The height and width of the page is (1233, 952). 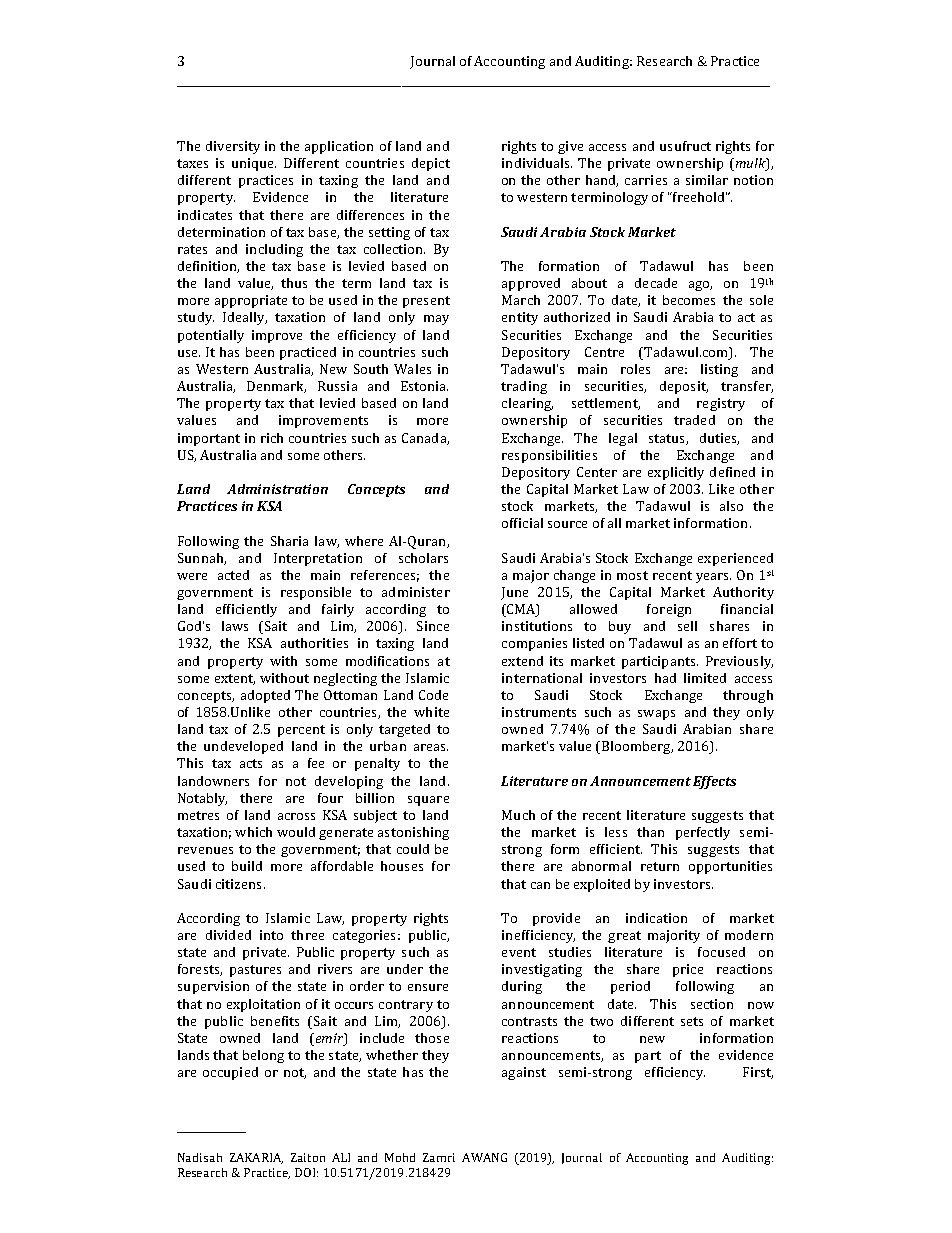 What do you see at coordinates (707, 180) in the page?
I see `similar` at bounding box center [707, 180].
